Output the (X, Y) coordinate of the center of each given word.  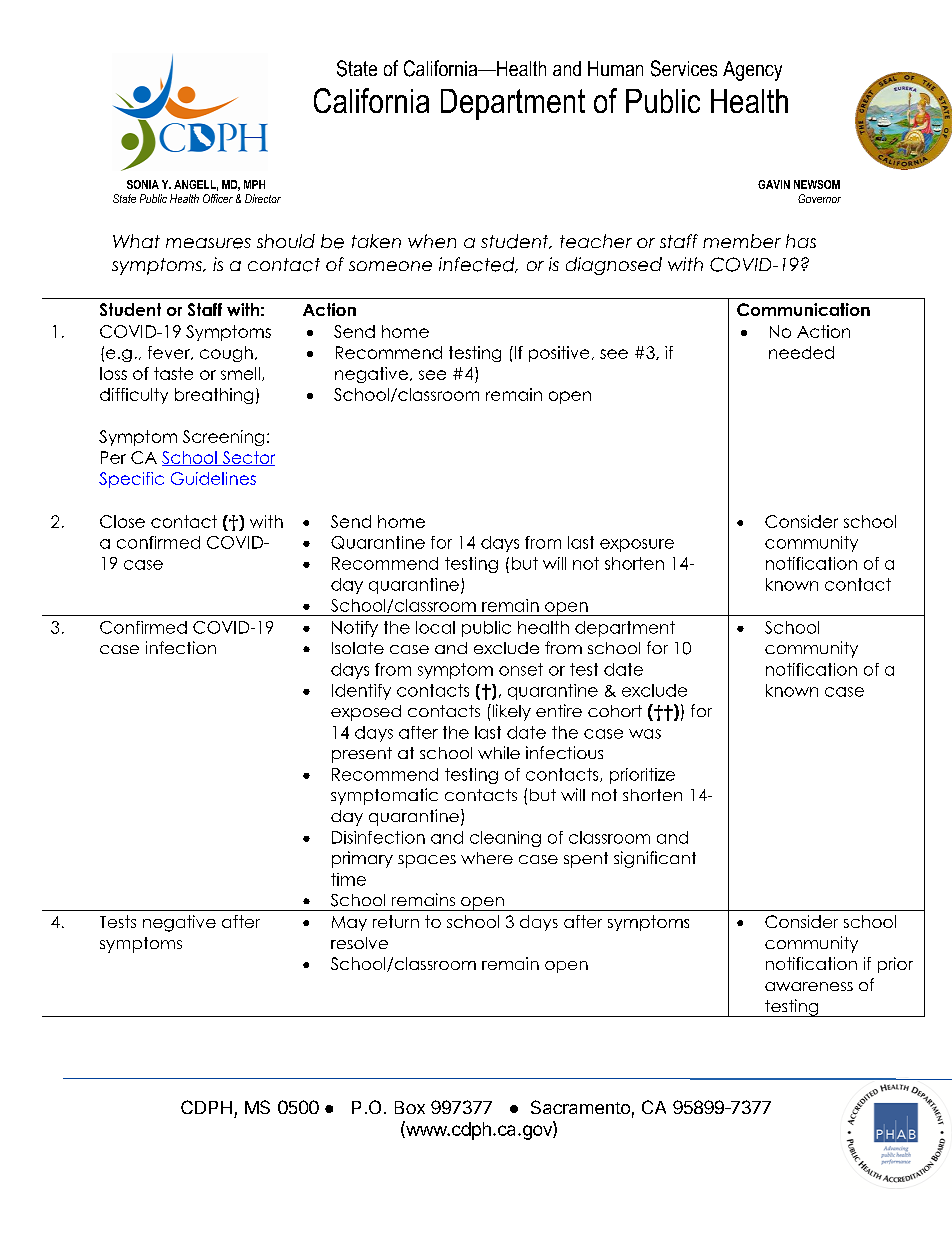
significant (655, 859)
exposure (637, 545)
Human (615, 68)
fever (170, 353)
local (435, 627)
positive (559, 354)
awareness (809, 986)
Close (122, 521)
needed (801, 352)
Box (410, 1107)
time (348, 879)
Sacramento (580, 1107)
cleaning (505, 839)
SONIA (143, 184)
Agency (752, 71)
